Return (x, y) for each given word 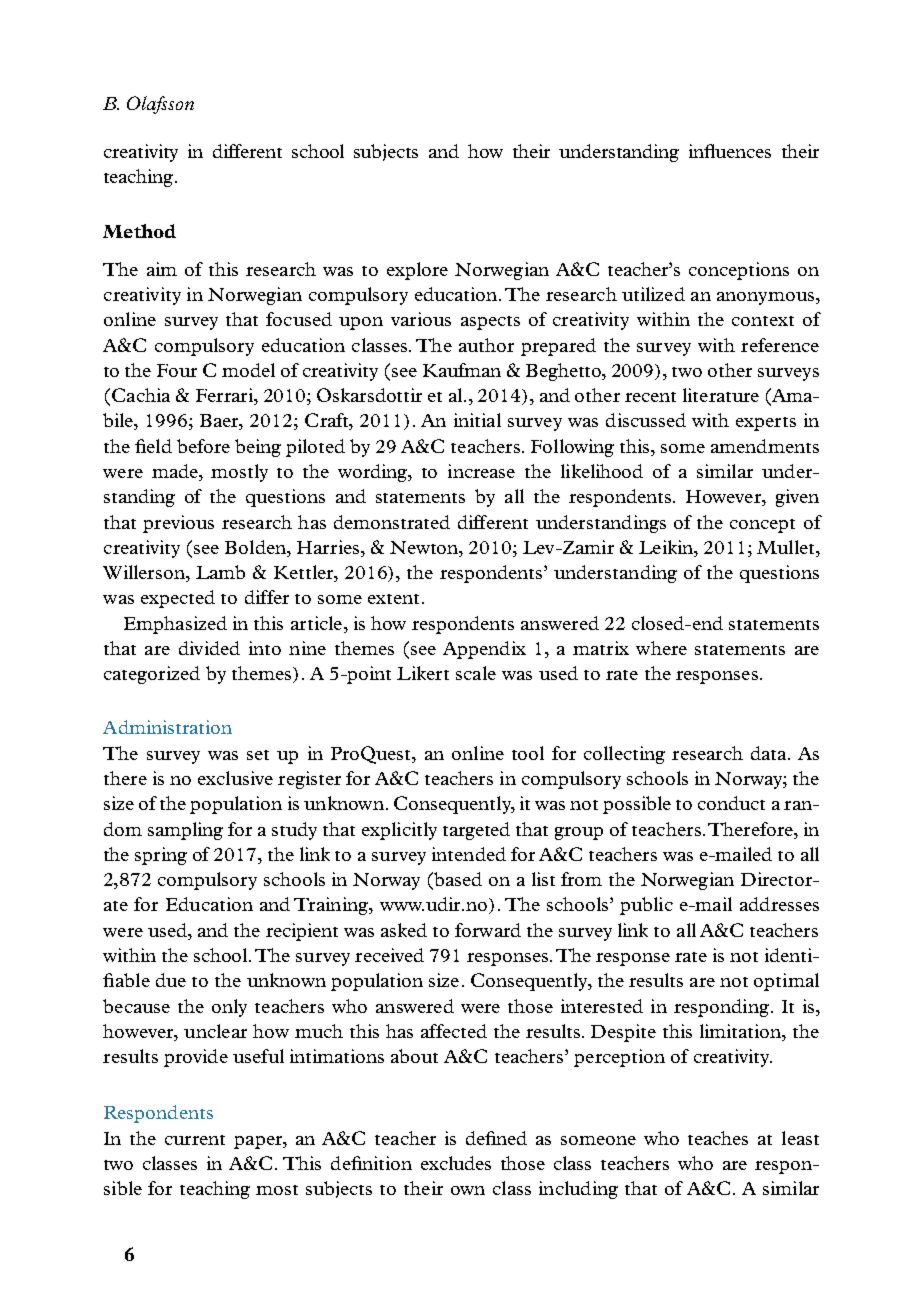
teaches (718, 1138)
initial (477, 420)
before (203, 446)
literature (721, 395)
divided (209, 648)
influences (730, 151)
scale (476, 673)
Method (139, 231)
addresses (779, 904)
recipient (302, 932)
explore (417, 271)
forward (488, 930)
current (195, 1140)
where (661, 648)
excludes (456, 1163)
